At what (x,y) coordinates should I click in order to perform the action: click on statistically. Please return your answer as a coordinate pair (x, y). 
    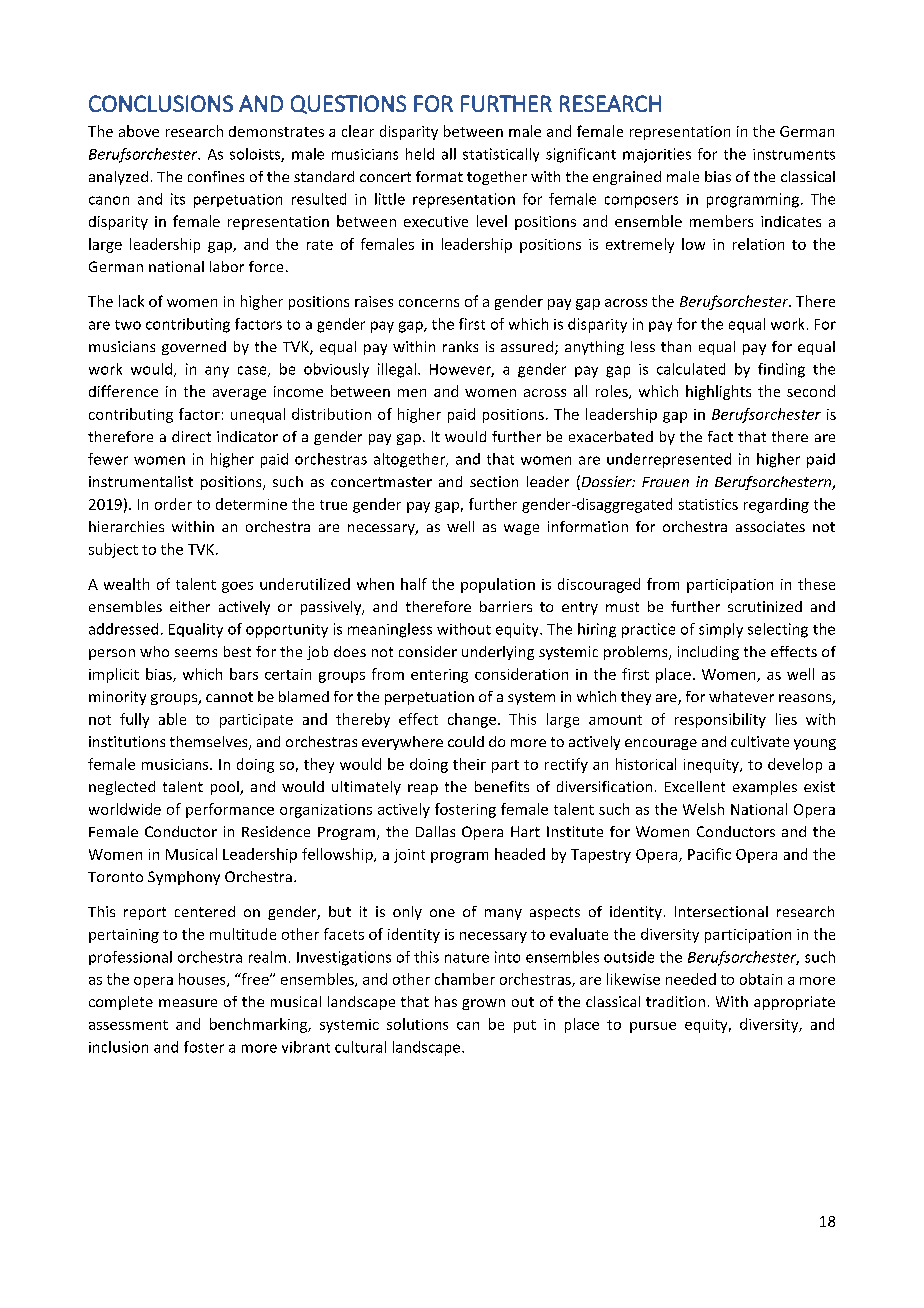
    Looking at the image, I should click on (501, 155).
